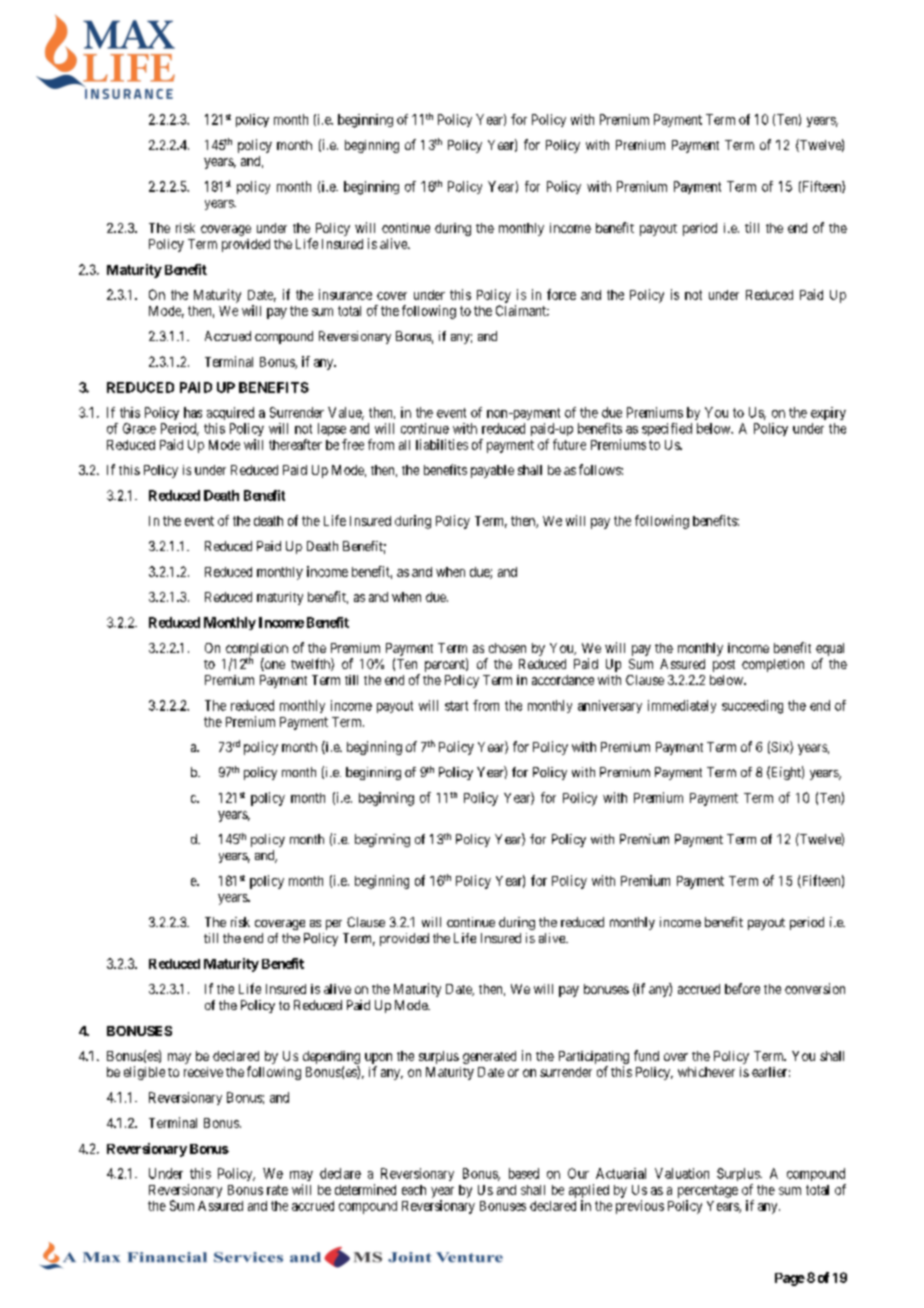 The height and width of the image is (1308, 924). I want to click on start, so click(456, 706).
